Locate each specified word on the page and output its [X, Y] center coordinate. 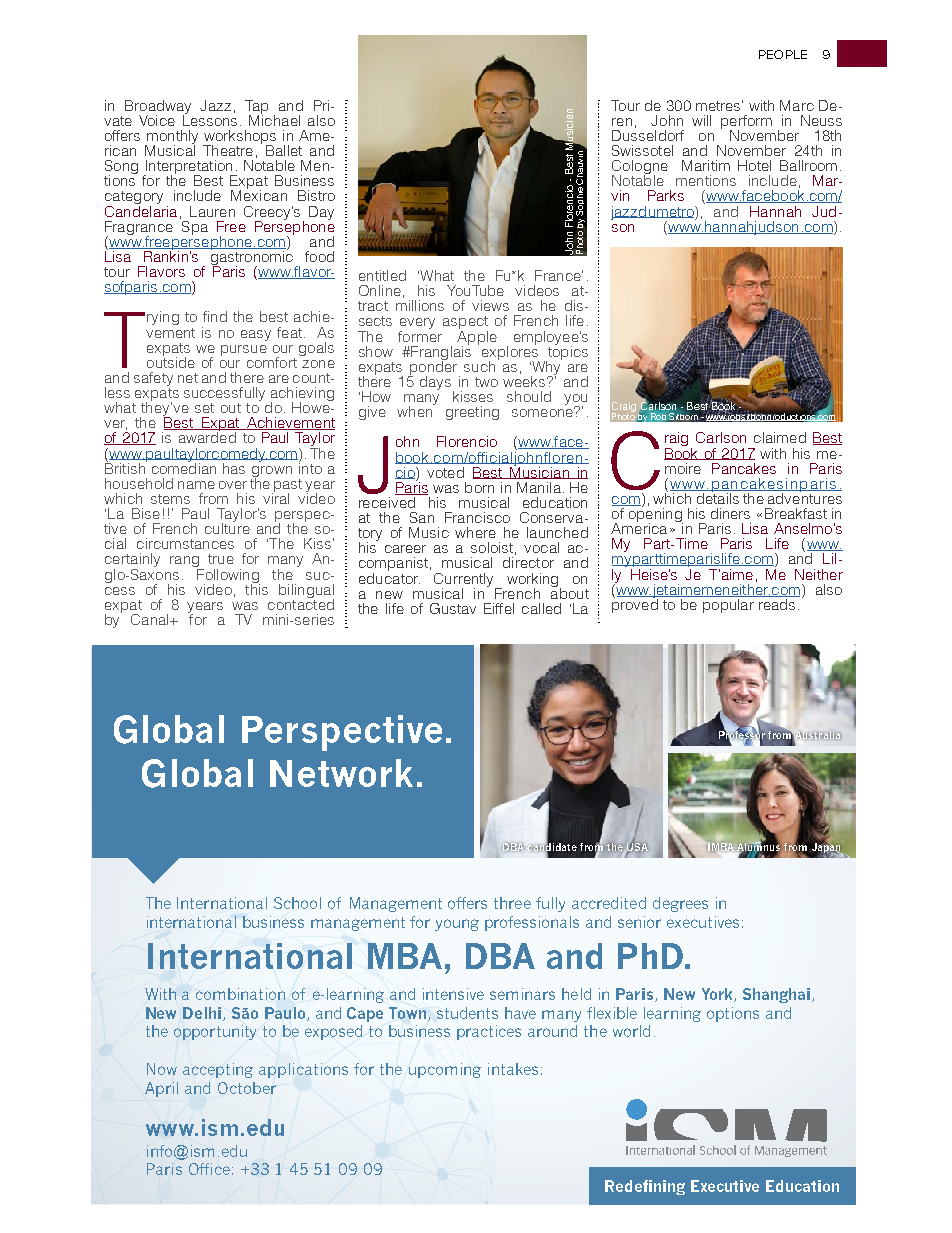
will [701, 120]
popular [728, 604]
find [215, 316]
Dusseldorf [648, 134]
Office [209, 1169]
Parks [666, 195]
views [490, 305]
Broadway [158, 108]
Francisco [477, 517]
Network [341, 773]
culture [227, 527]
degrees [680, 904]
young [457, 925]
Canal [151, 619]
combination [240, 994]
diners [730, 513]
